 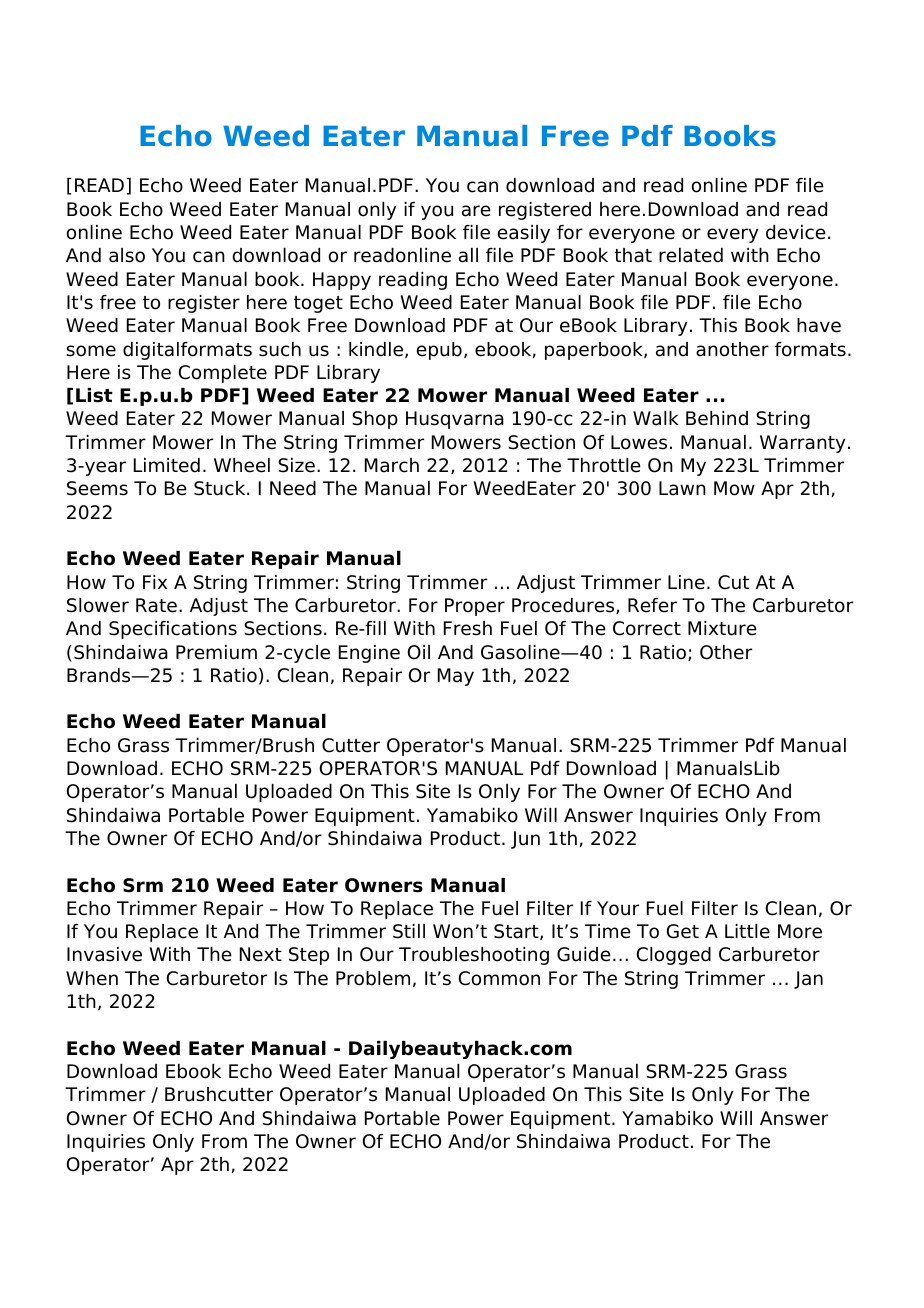 I want to click on related, so click(x=691, y=255).
